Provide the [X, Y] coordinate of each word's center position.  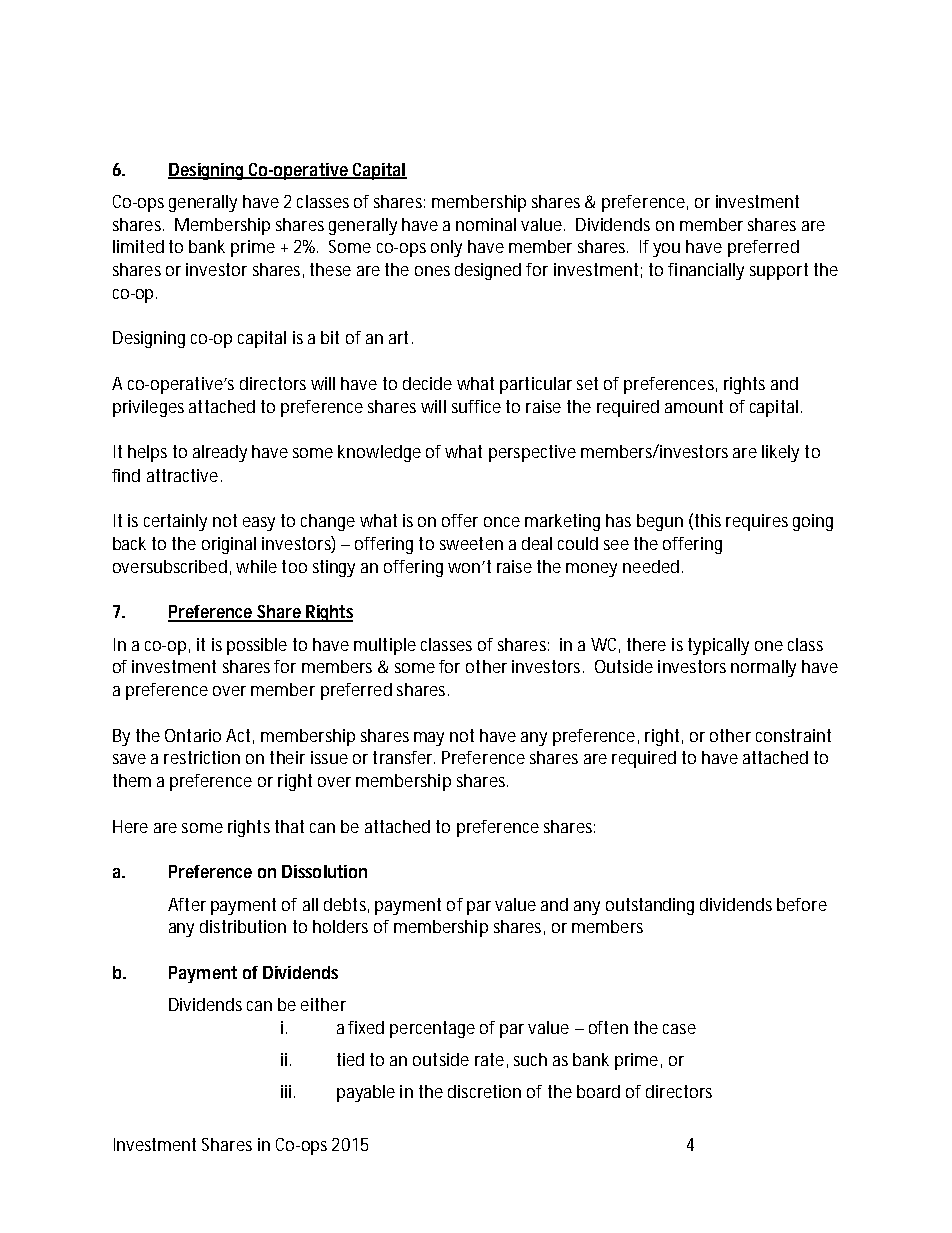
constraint [793, 735]
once [502, 522]
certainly [175, 522]
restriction [202, 757]
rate [489, 1059]
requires [757, 522]
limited [138, 246]
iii [286, 1091]
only [446, 248]
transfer [404, 757]
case [679, 1029]
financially [706, 271]
